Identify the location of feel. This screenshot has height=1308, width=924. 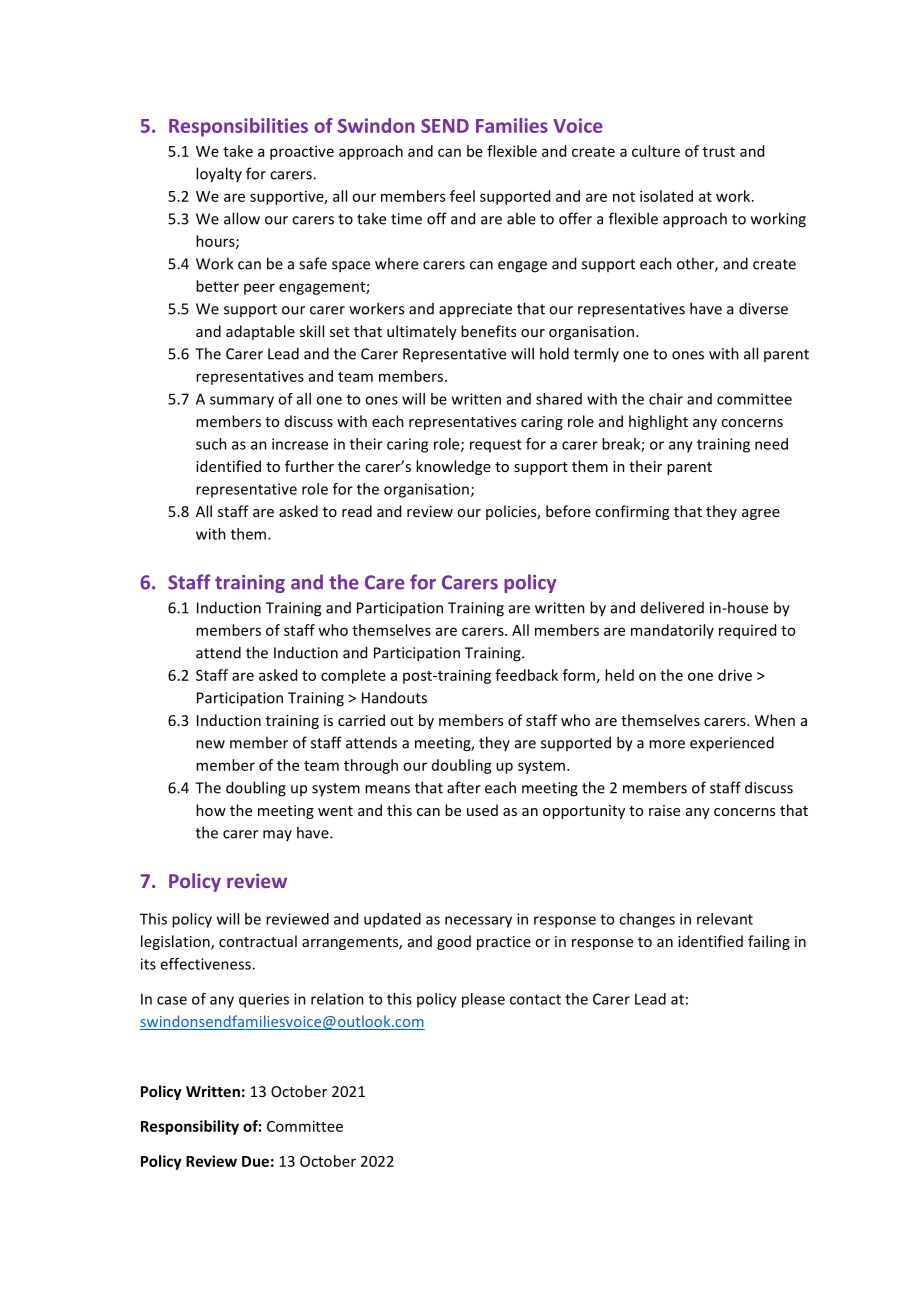
(462, 196).
